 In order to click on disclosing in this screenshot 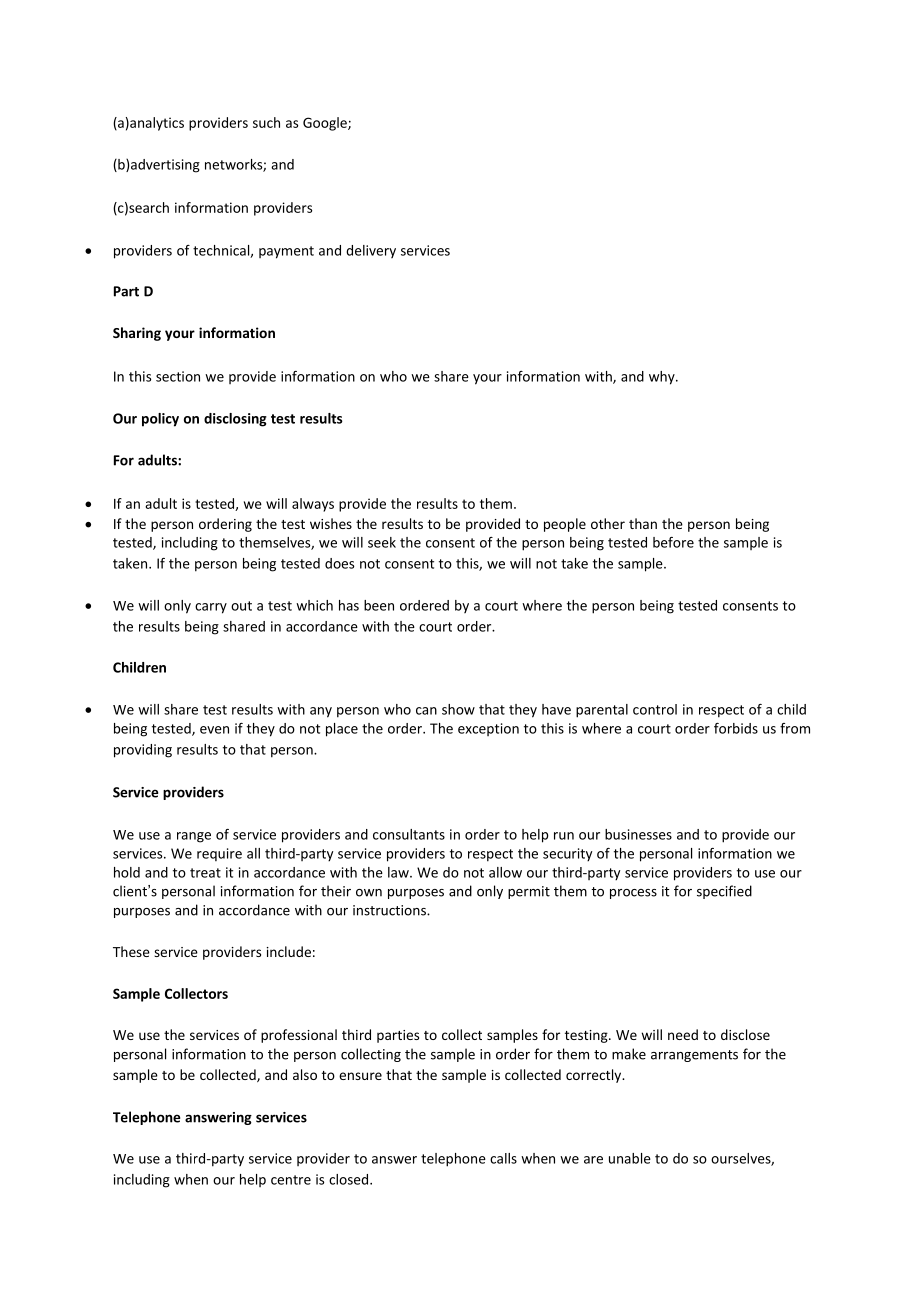, I will do `click(235, 420)`.
